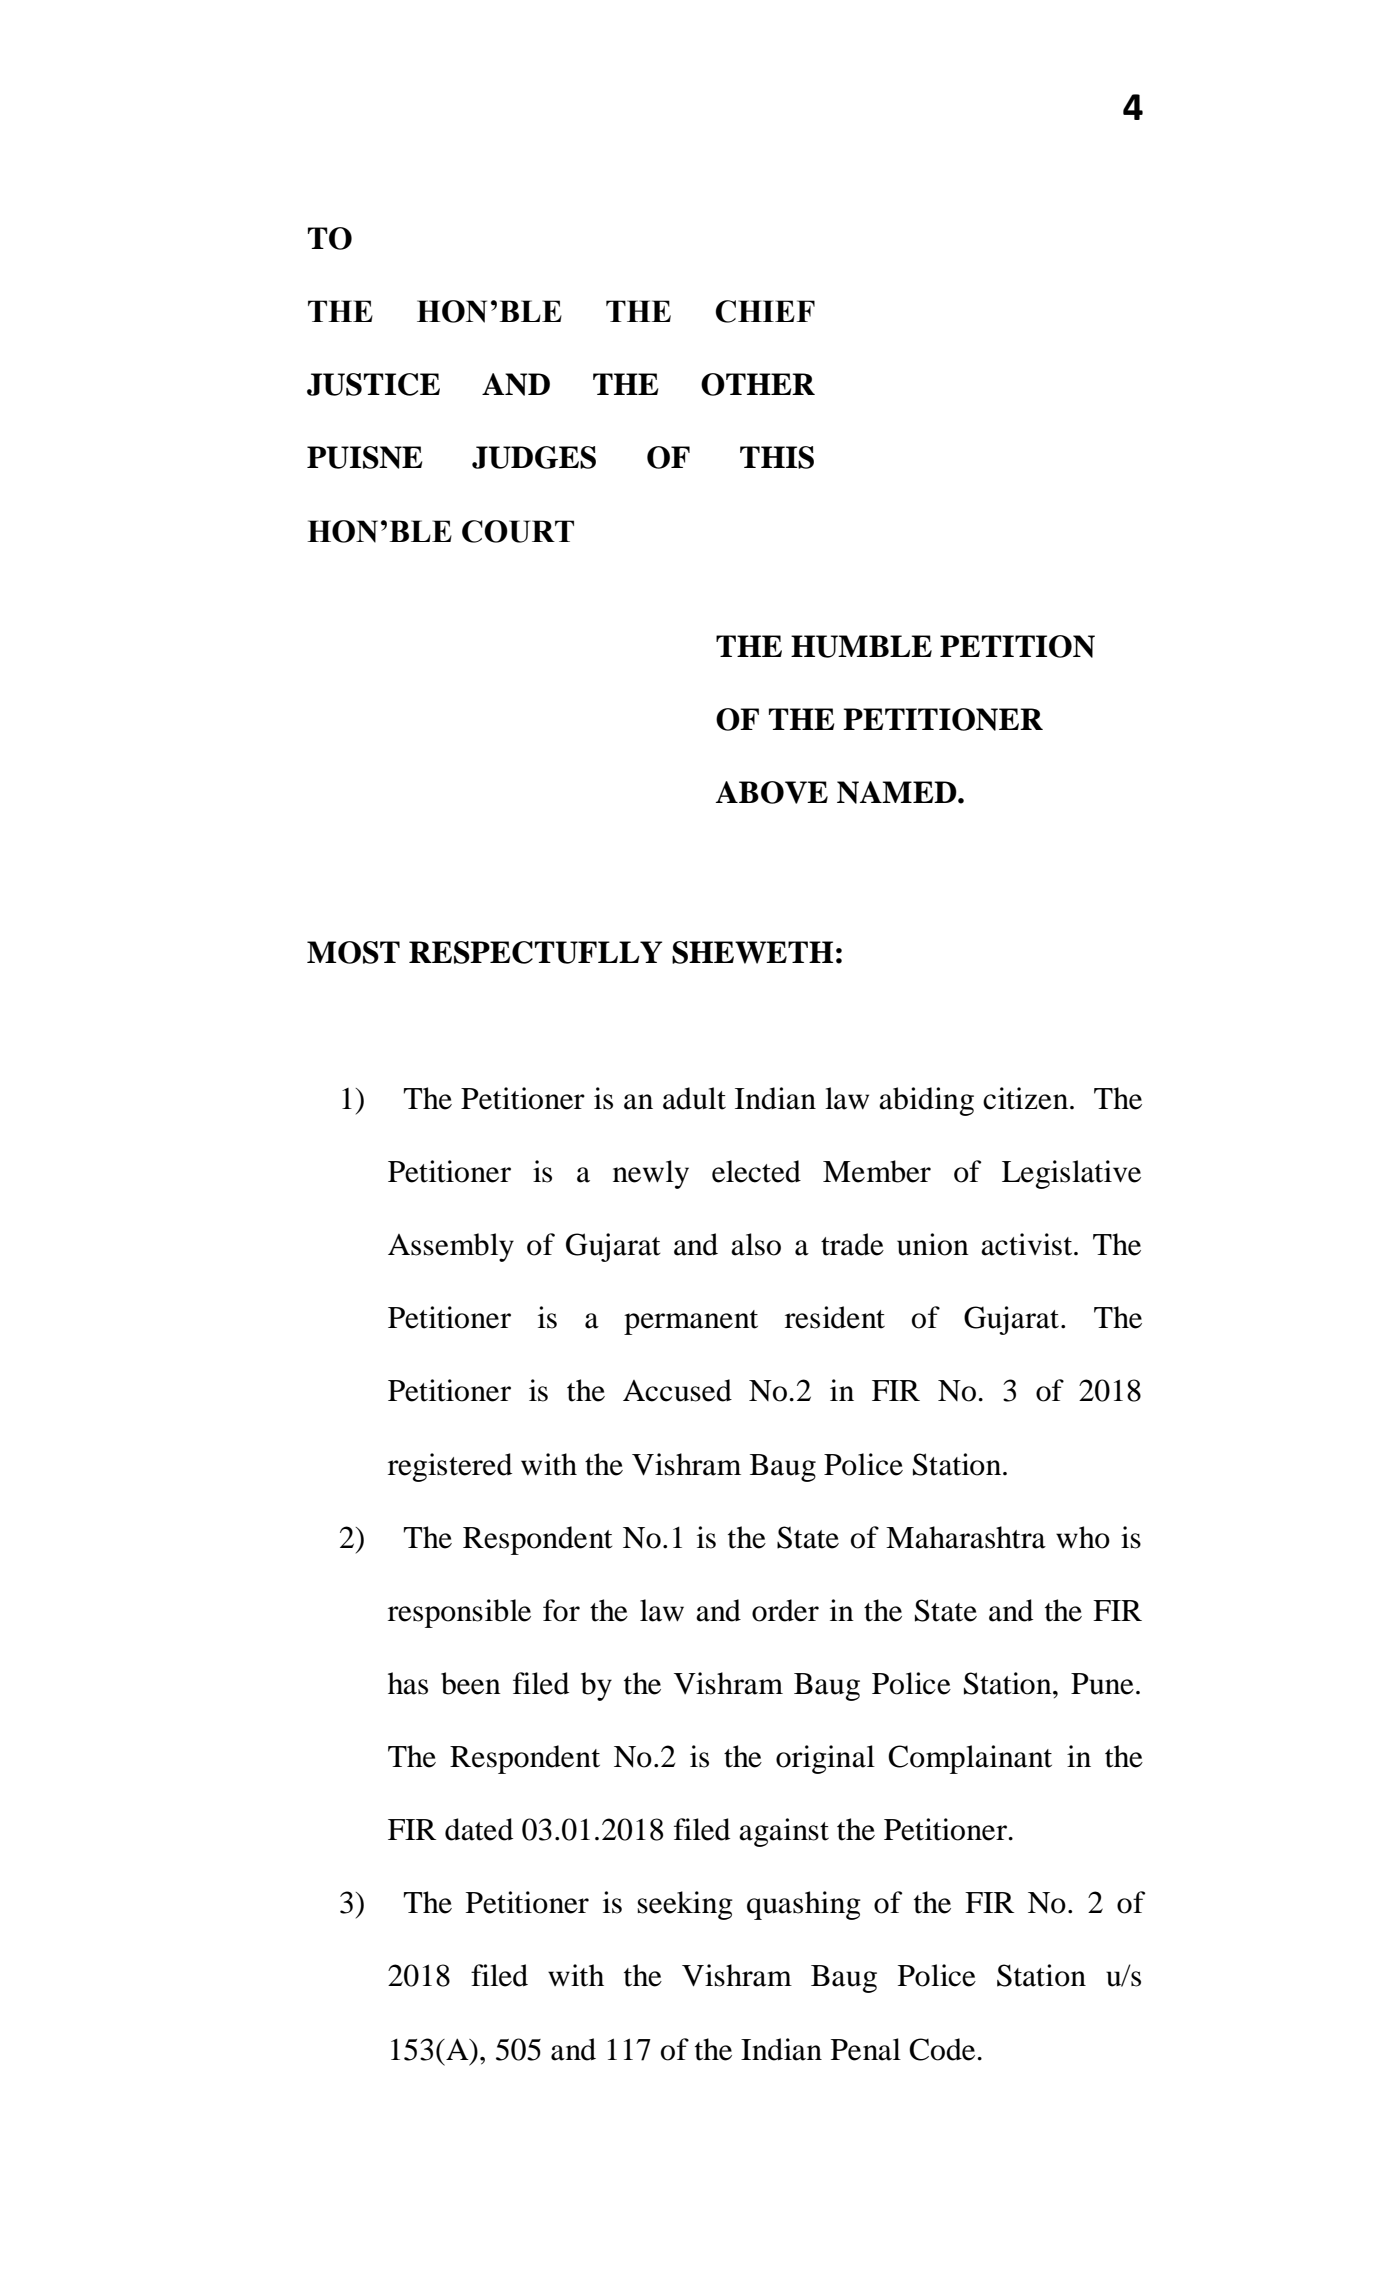 Image resolution: width=1390 pixels, height=2289 pixels. What do you see at coordinates (1028, 1244) in the page?
I see `activist` at bounding box center [1028, 1244].
